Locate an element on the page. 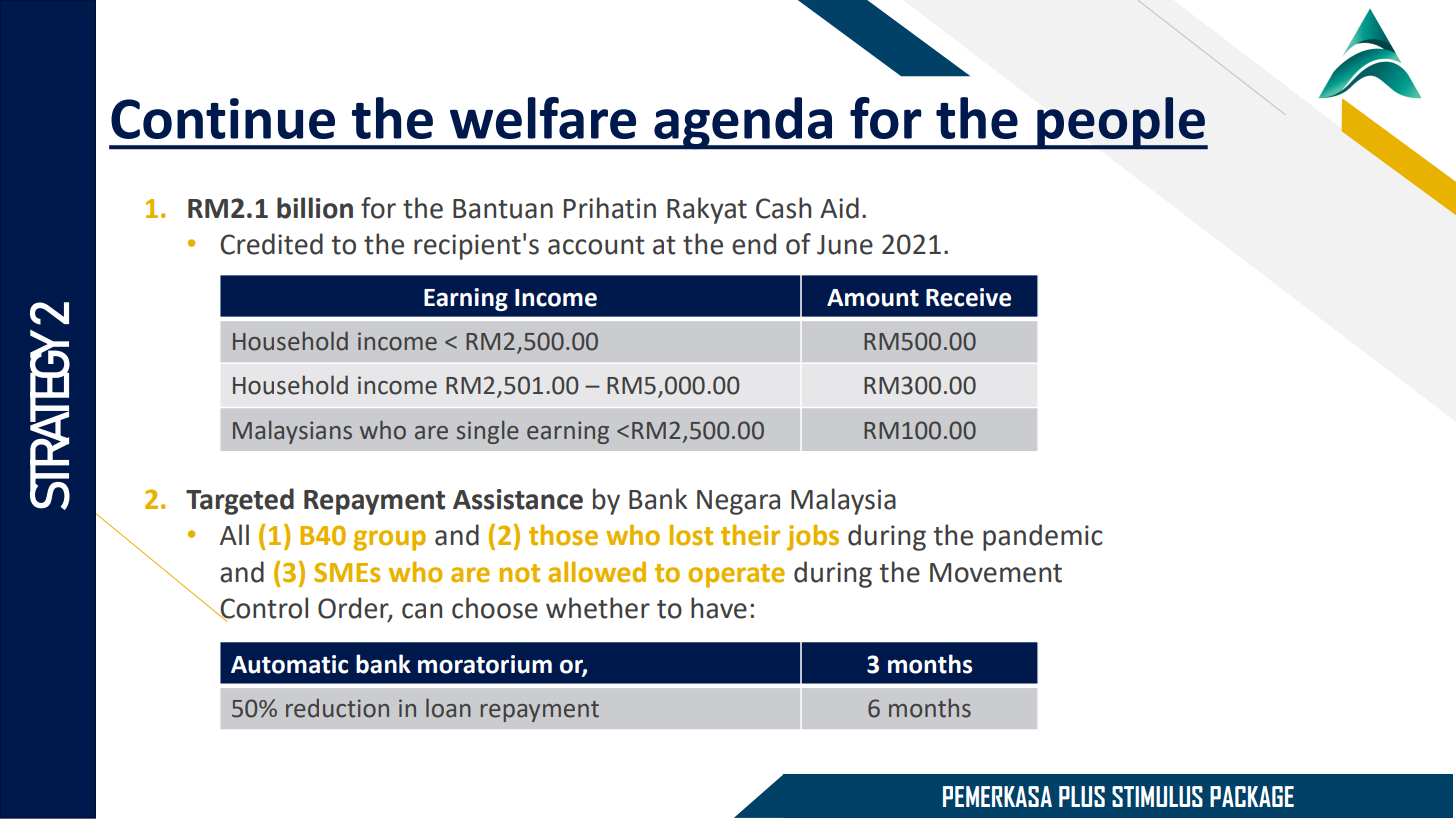  agenda is located at coordinates (743, 123).
